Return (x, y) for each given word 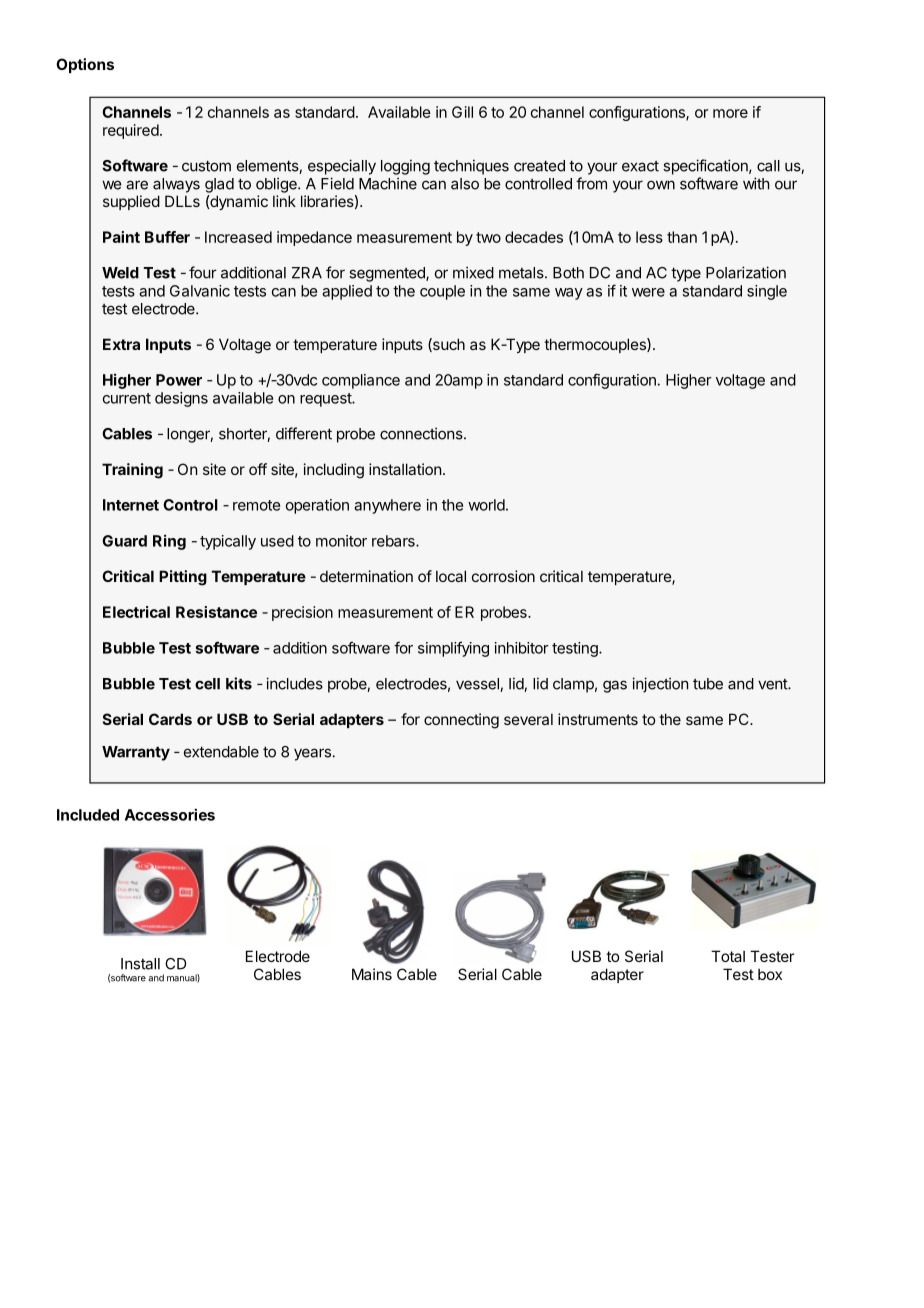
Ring (169, 542)
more (730, 113)
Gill (462, 112)
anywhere (387, 506)
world (486, 505)
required (131, 131)
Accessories (170, 814)
